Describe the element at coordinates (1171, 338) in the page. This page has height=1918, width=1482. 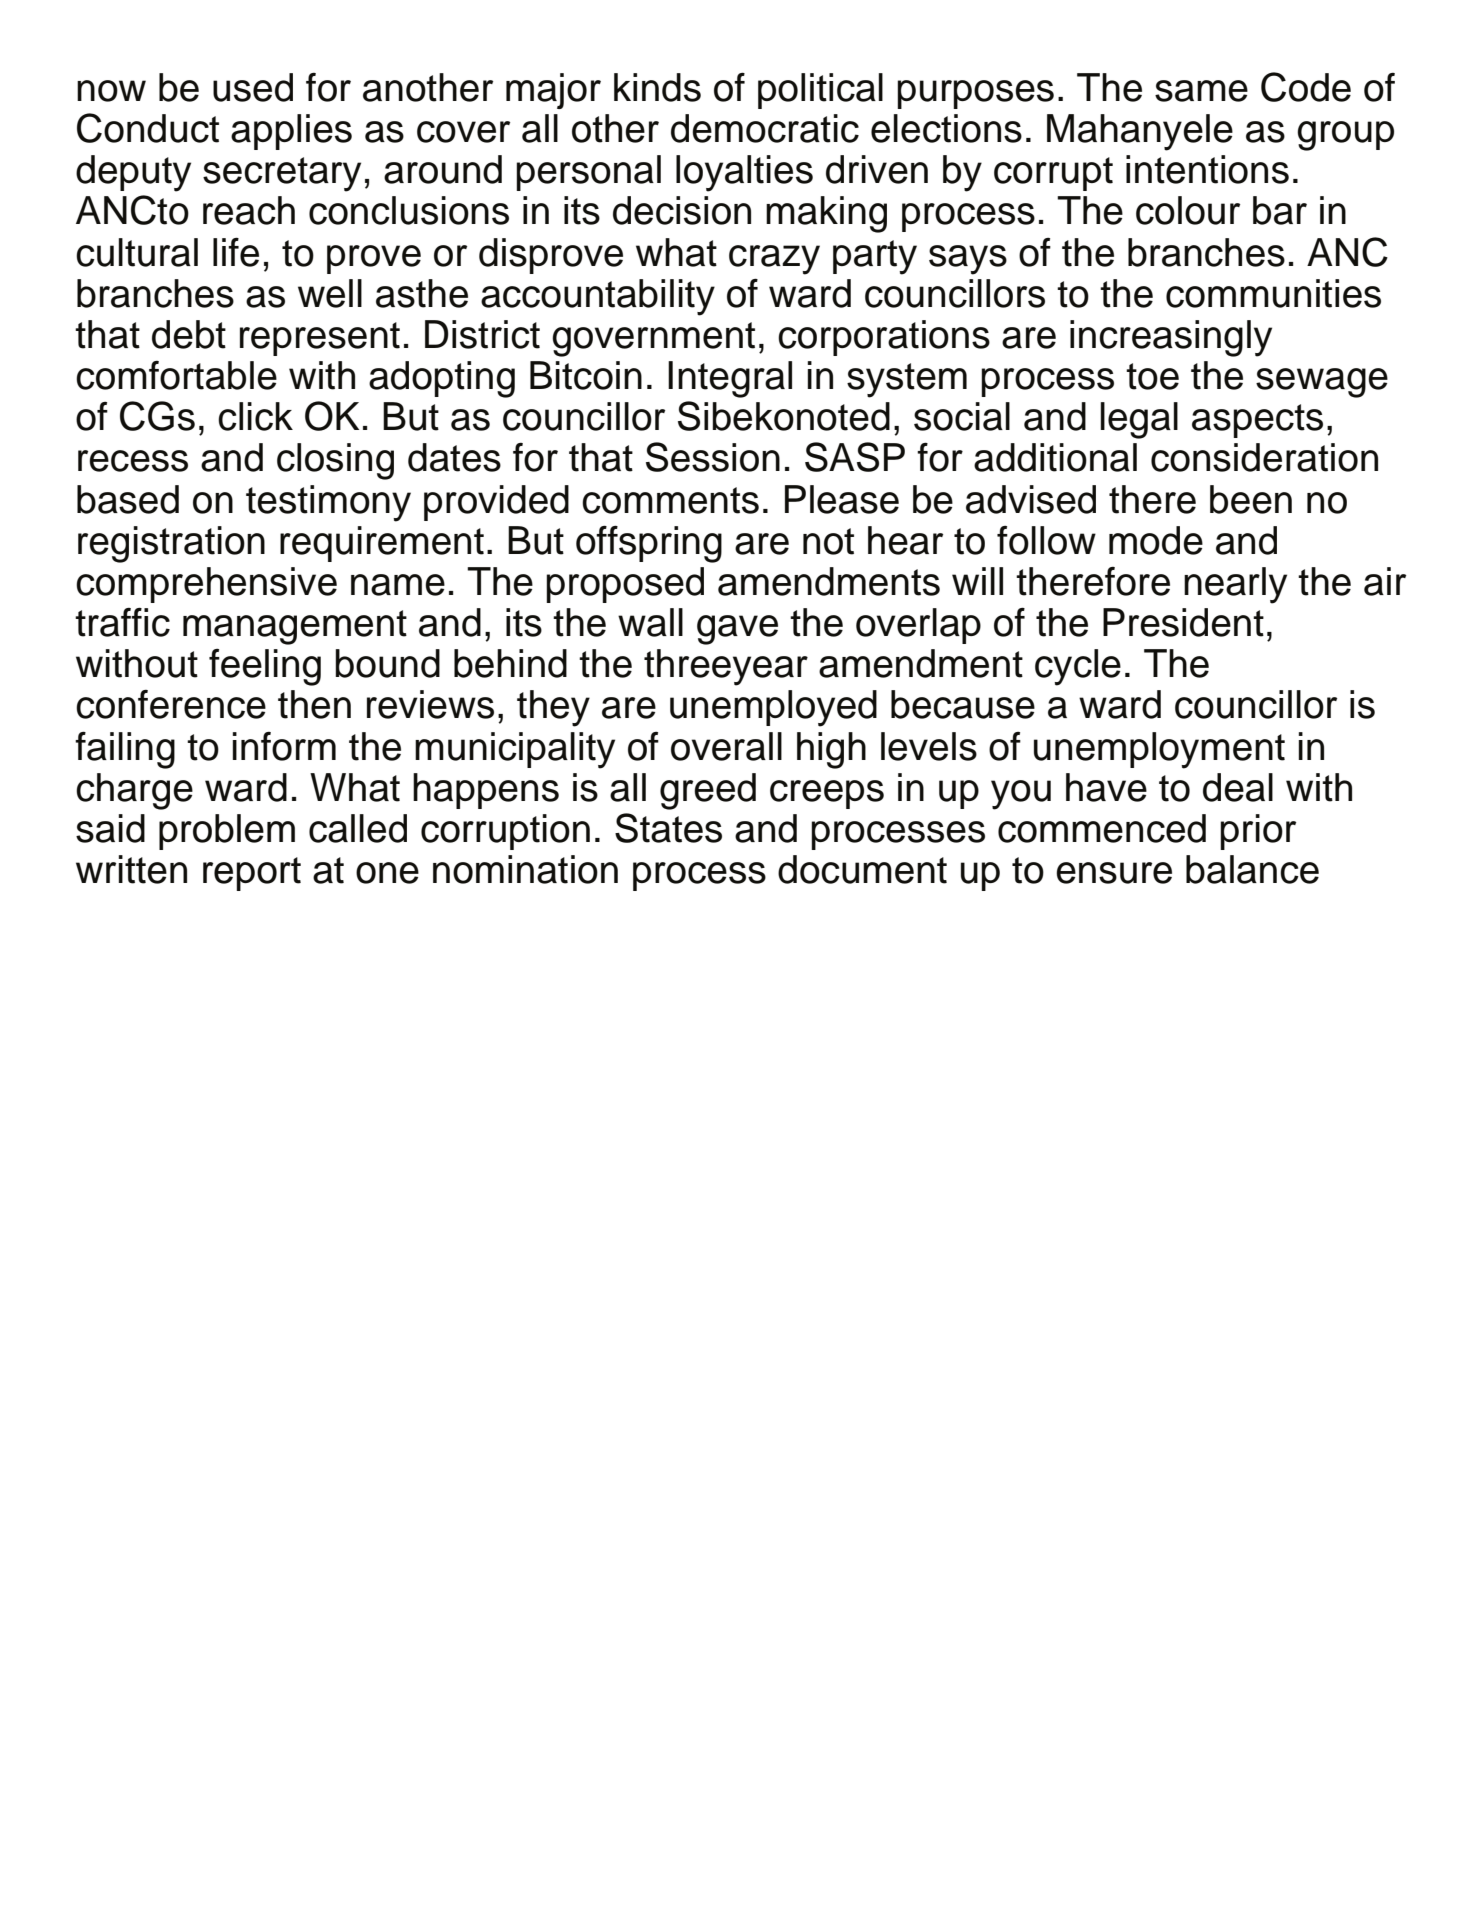
I see `increasingly` at that location.
